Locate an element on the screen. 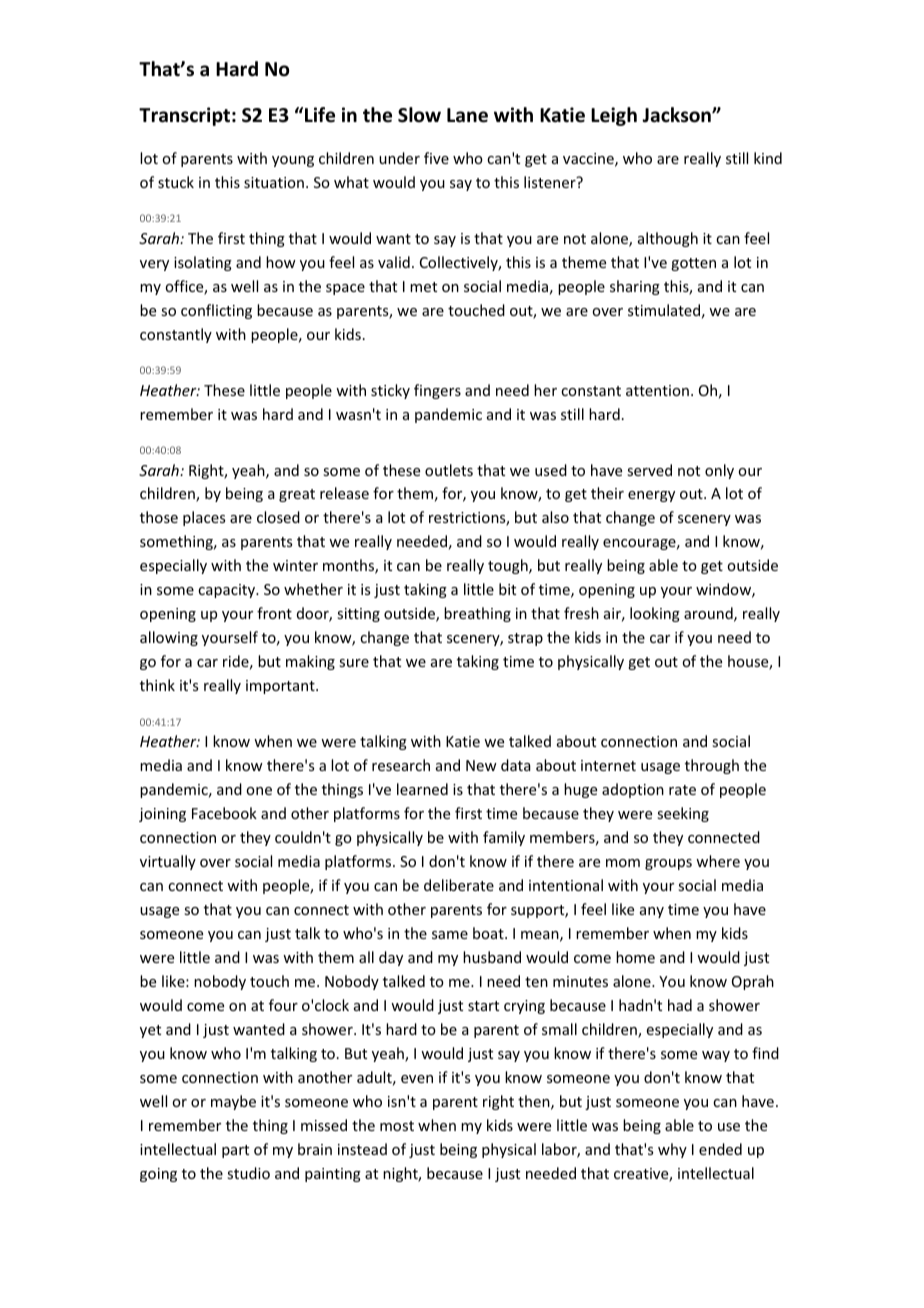 This screenshot has width=924, height=1308. why is located at coordinates (672, 1150).
